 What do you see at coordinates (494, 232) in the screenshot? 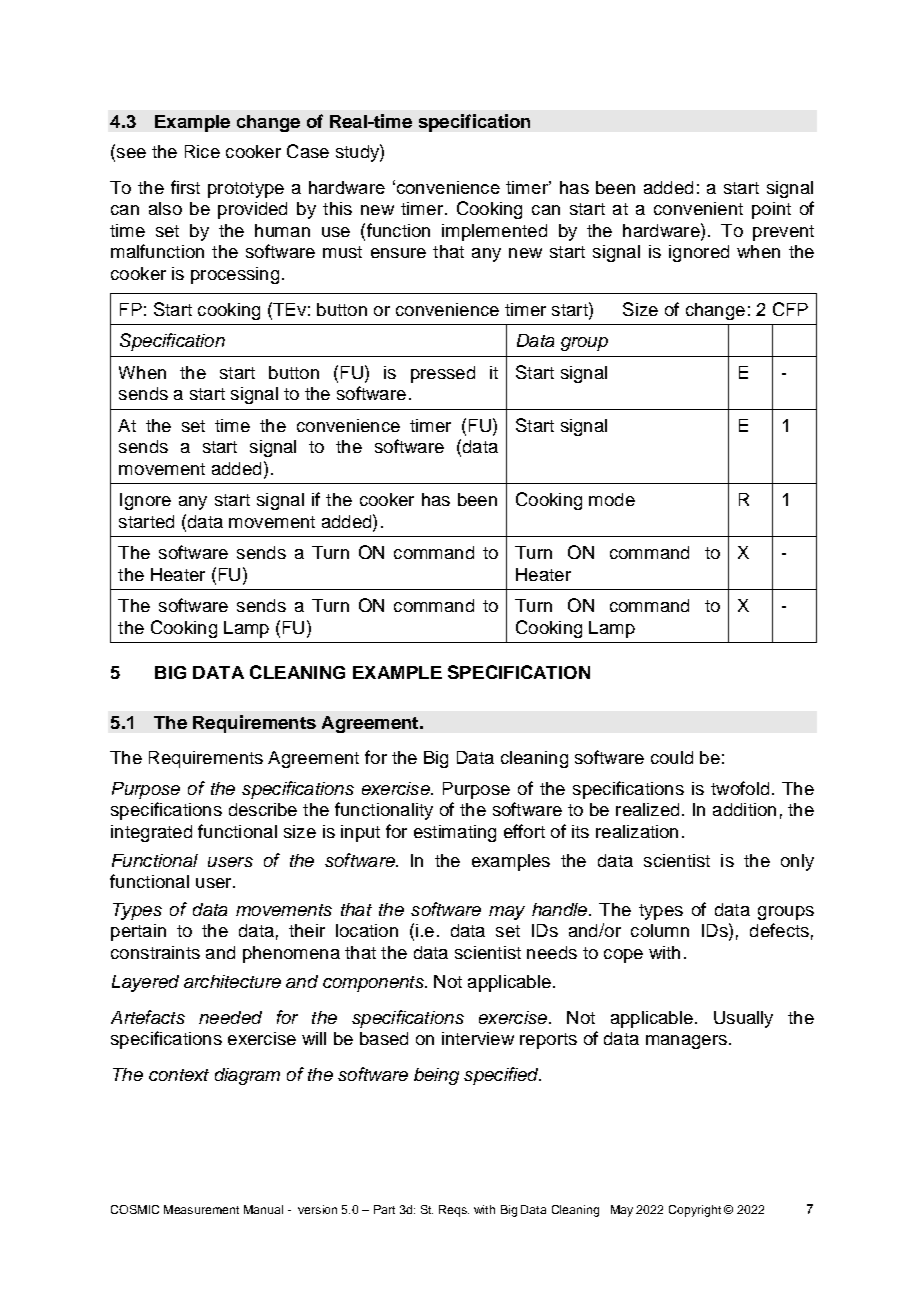
I see `implemented` at bounding box center [494, 232].
